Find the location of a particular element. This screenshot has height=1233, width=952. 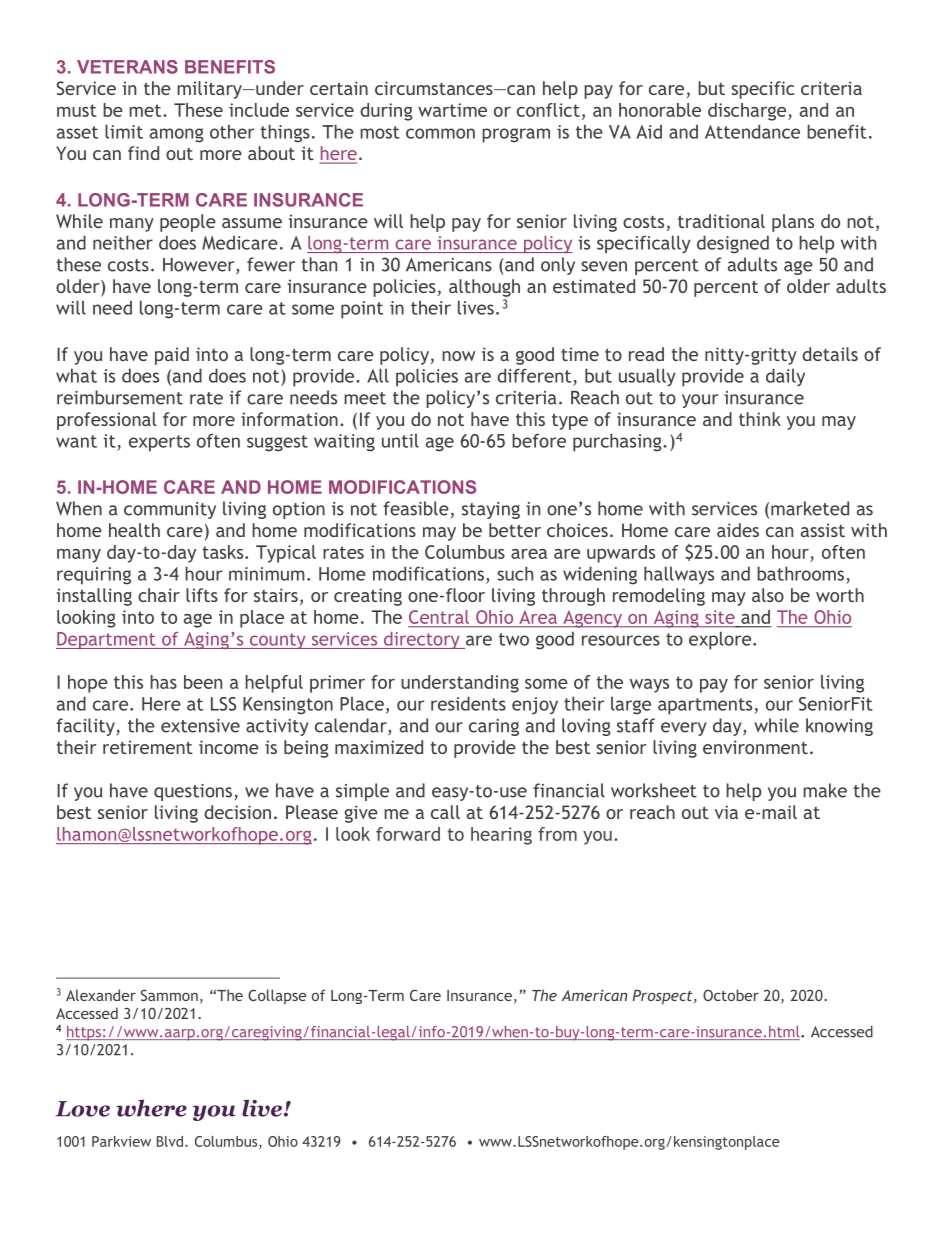

Blvd is located at coordinates (170, 1141).
